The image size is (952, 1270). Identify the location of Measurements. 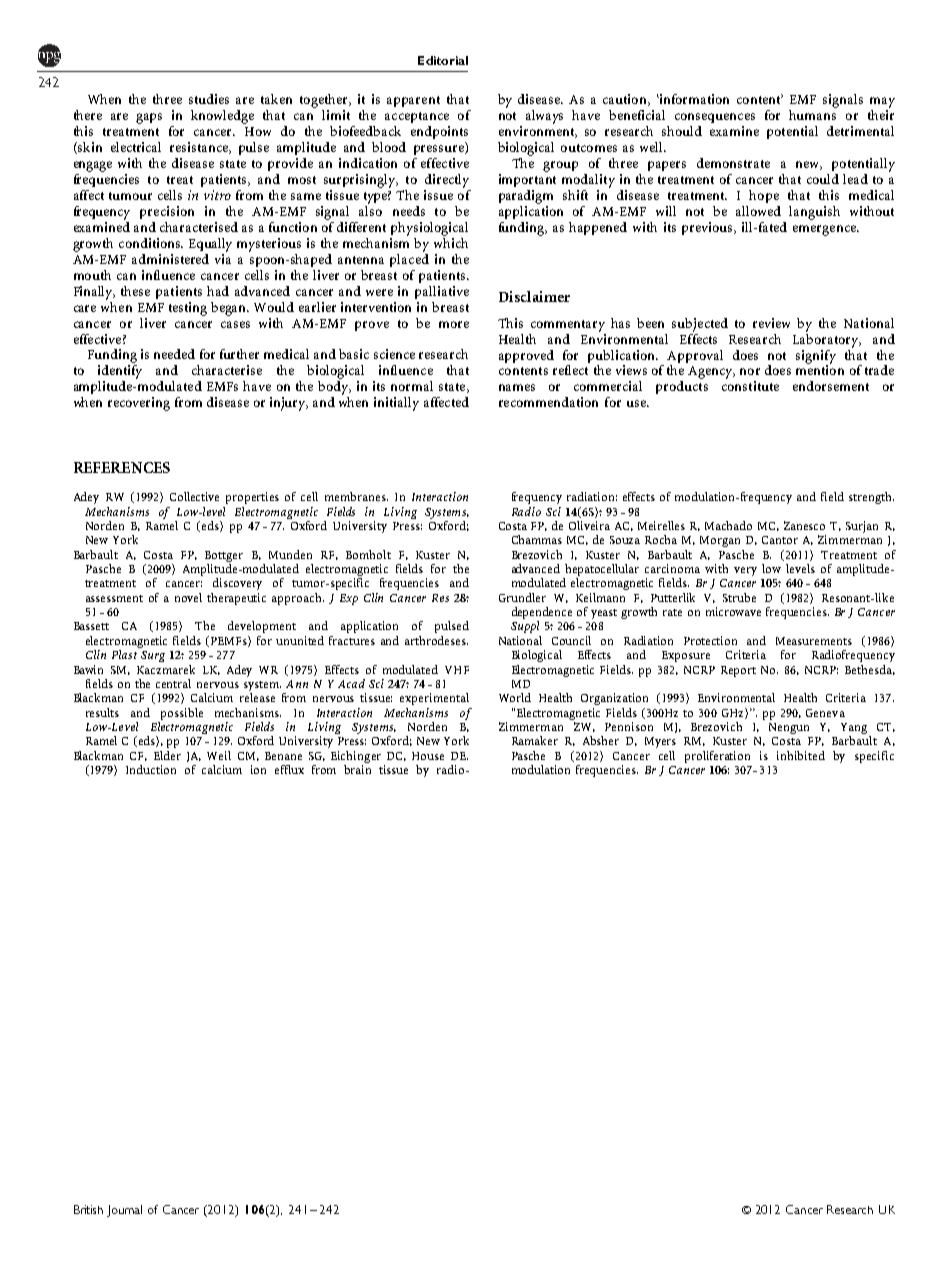
(814, 641).
